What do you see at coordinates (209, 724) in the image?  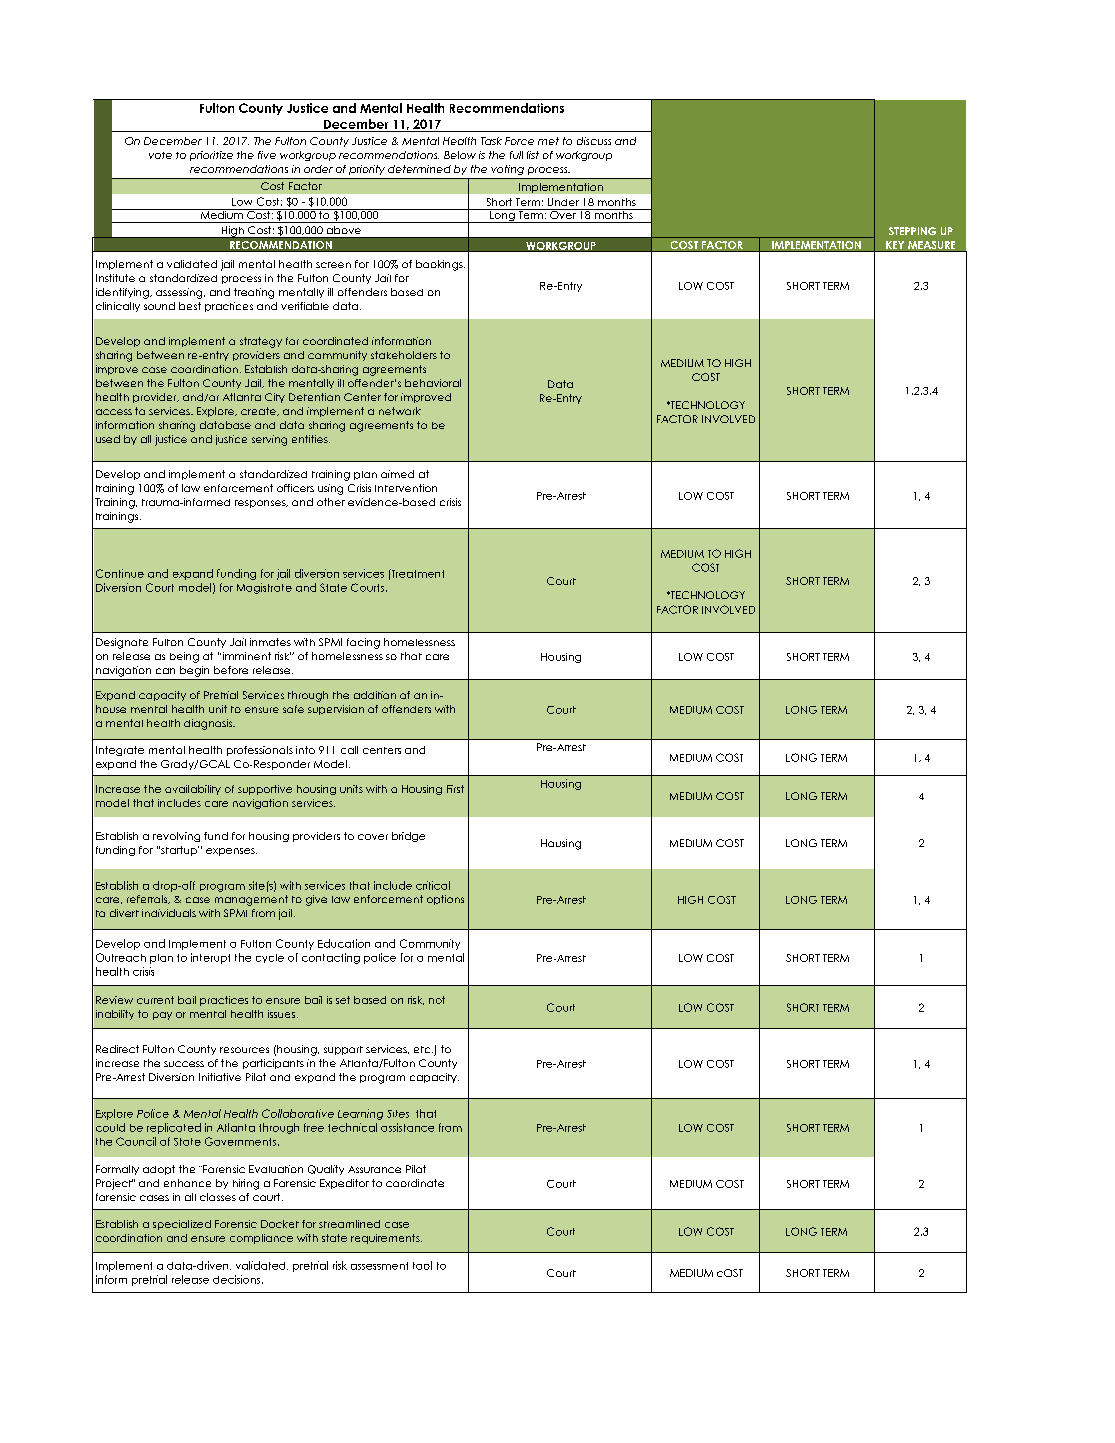 I see `diagnosis` at bounding box center [209, 724].
